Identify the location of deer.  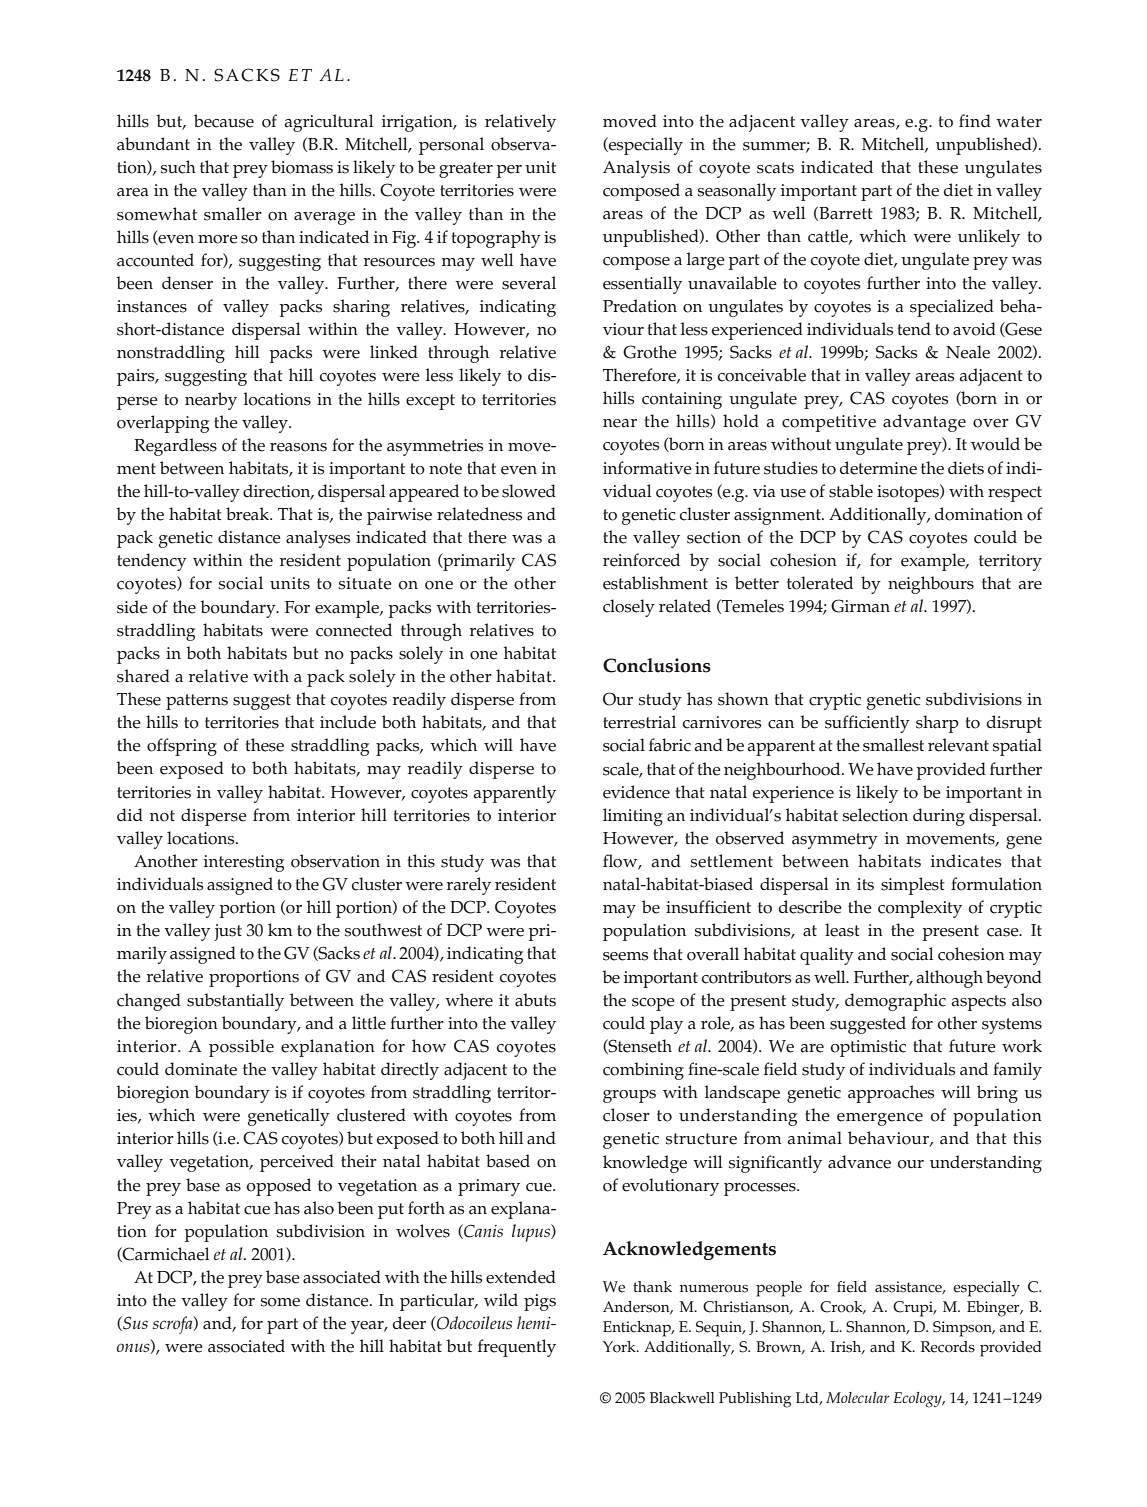
(409, 1323).
